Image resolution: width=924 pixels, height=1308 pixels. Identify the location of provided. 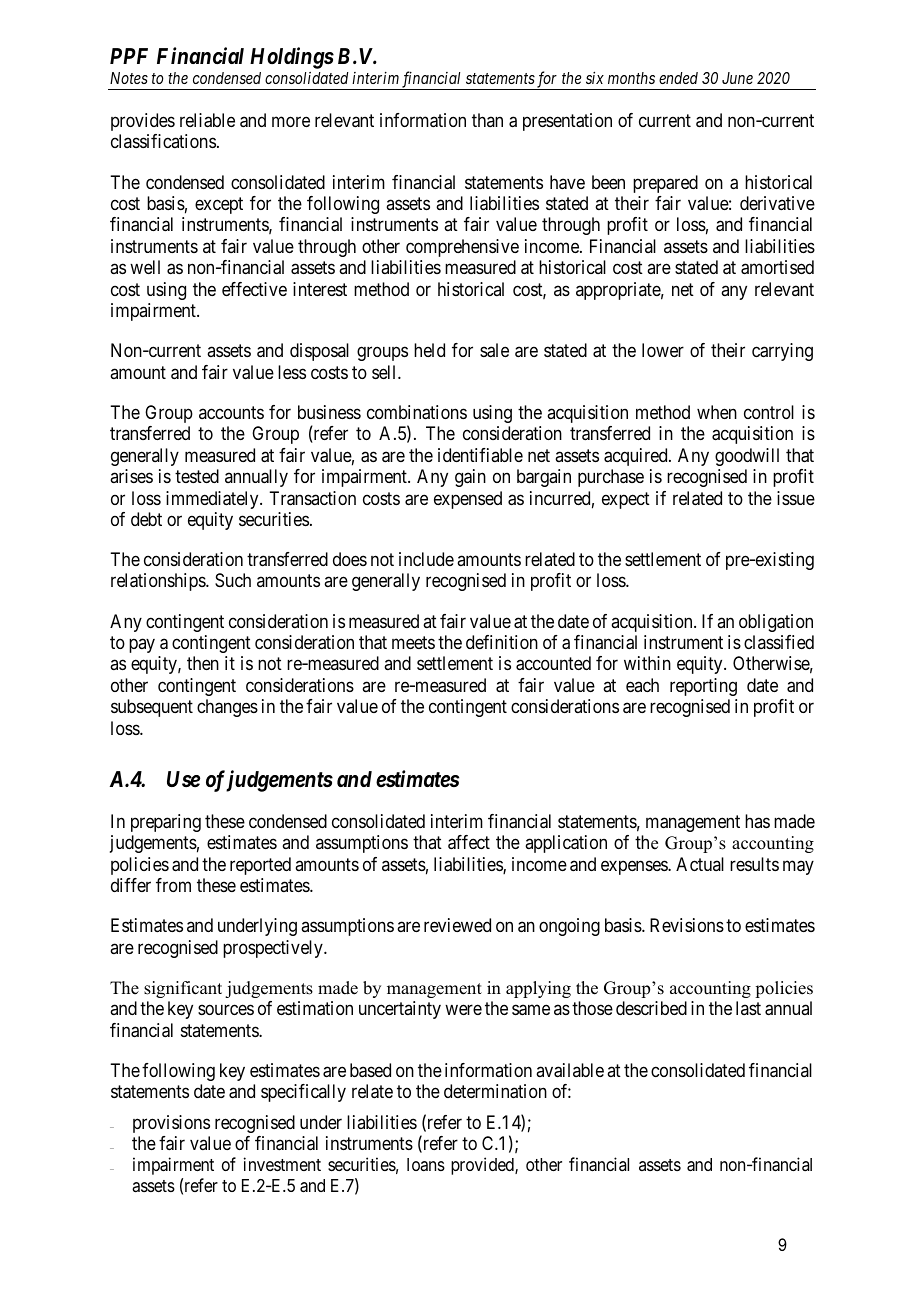
(483, 1166).
